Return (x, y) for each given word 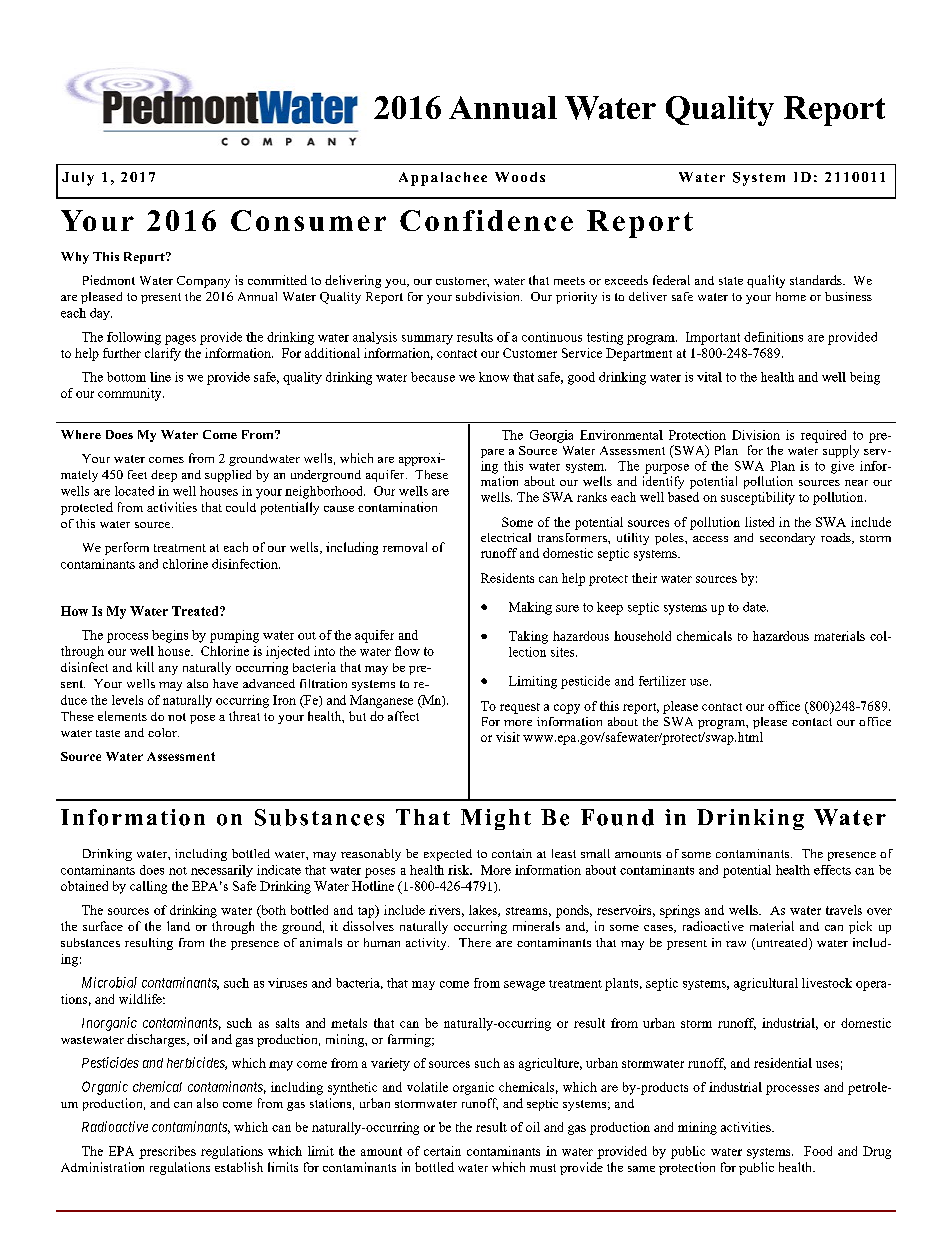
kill (145, 667)
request (520, 708)
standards (817, 280)
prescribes (167, 1152)
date (755, 607)
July (78, 179)
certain (442, 1151)
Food (818, 1151)
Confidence (486, 220)
